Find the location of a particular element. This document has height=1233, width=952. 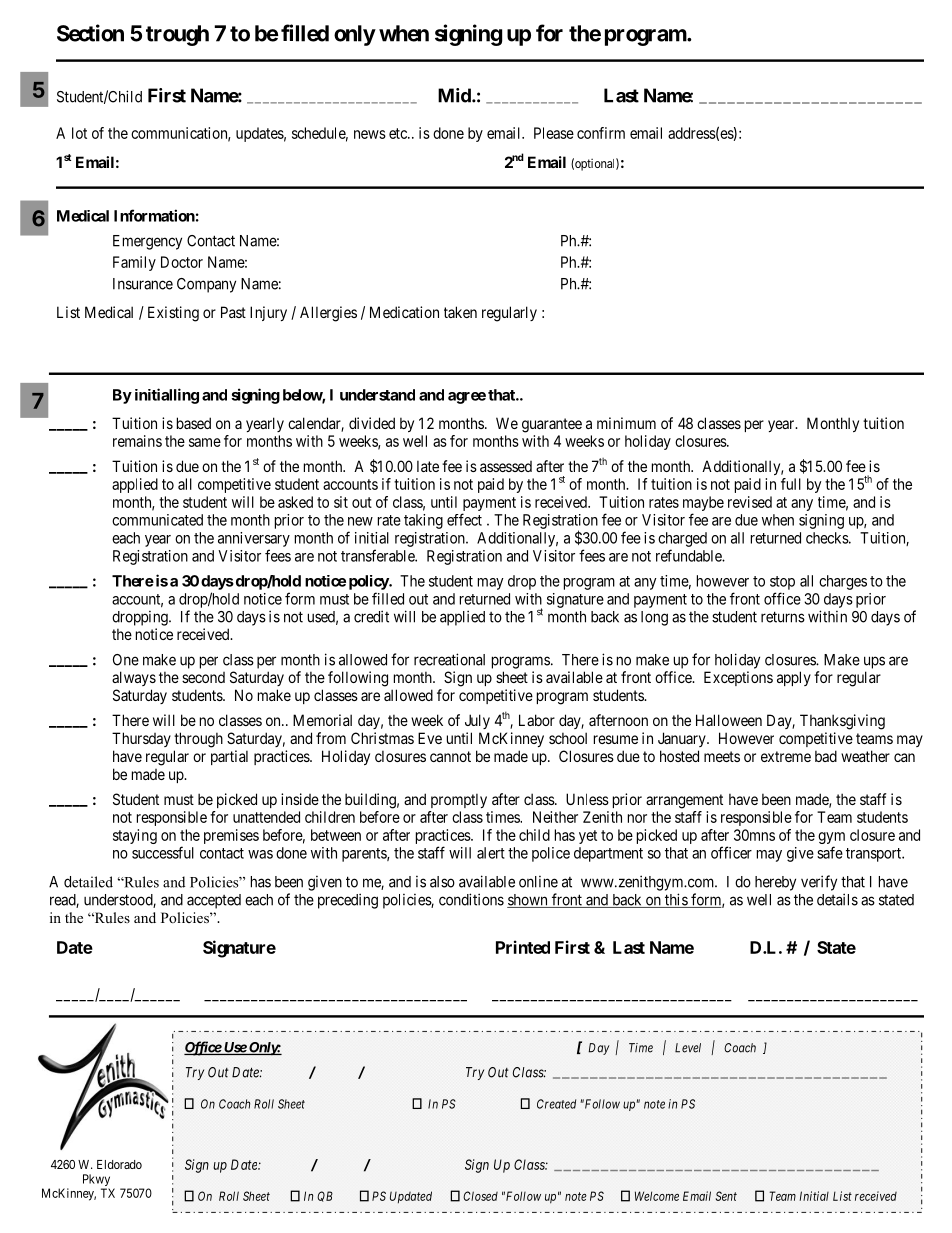

Mid is located at coordinates (455, 95).
